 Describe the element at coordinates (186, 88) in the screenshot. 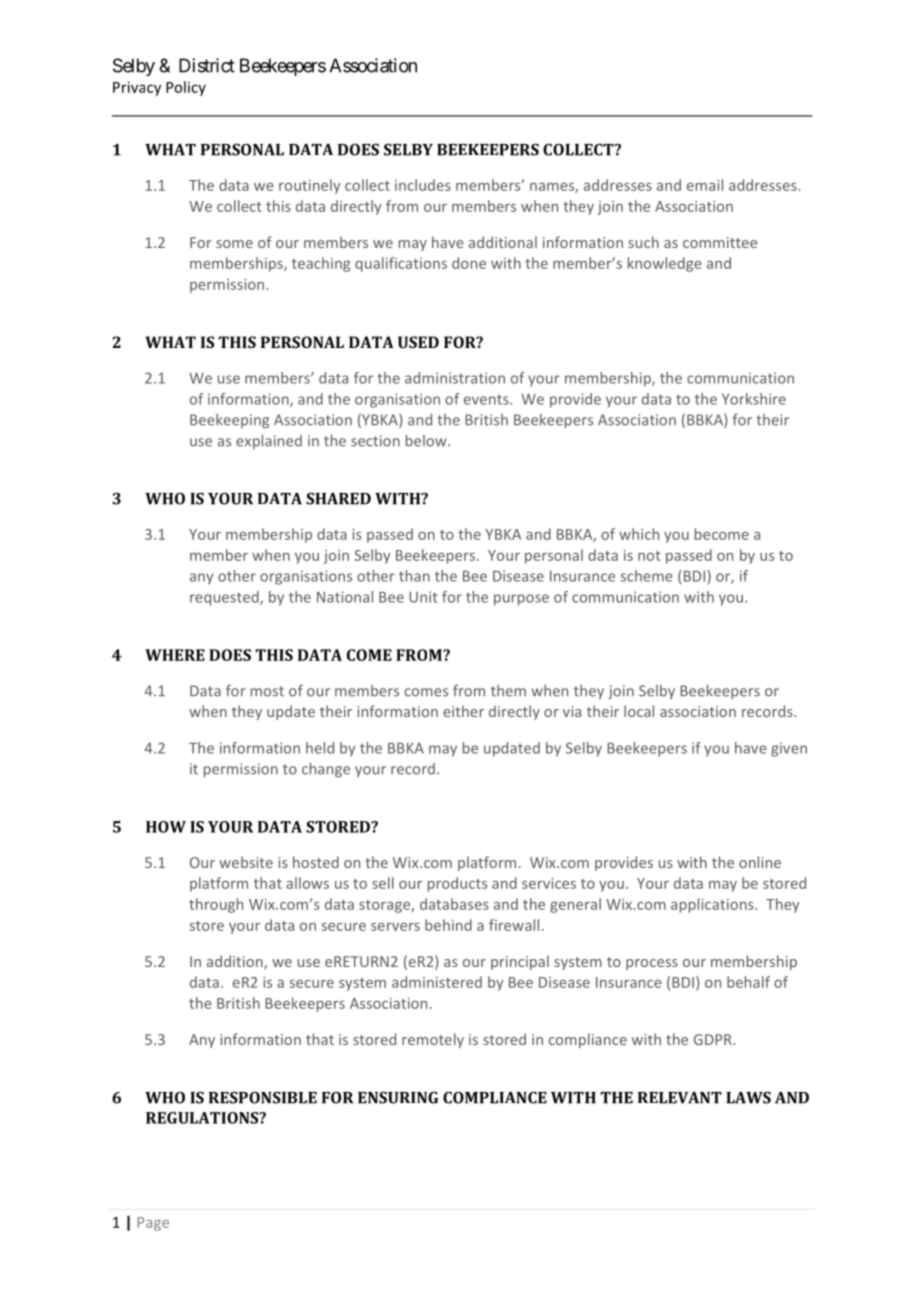

I see `Policy` at that location.
